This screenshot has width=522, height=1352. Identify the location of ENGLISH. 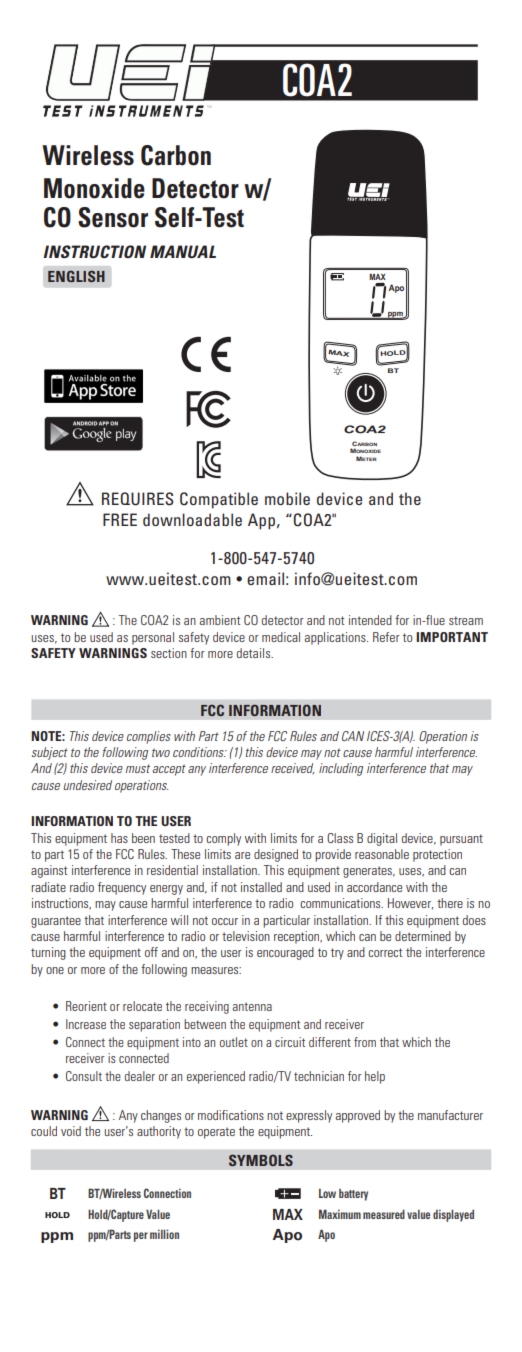
(76, 276).
